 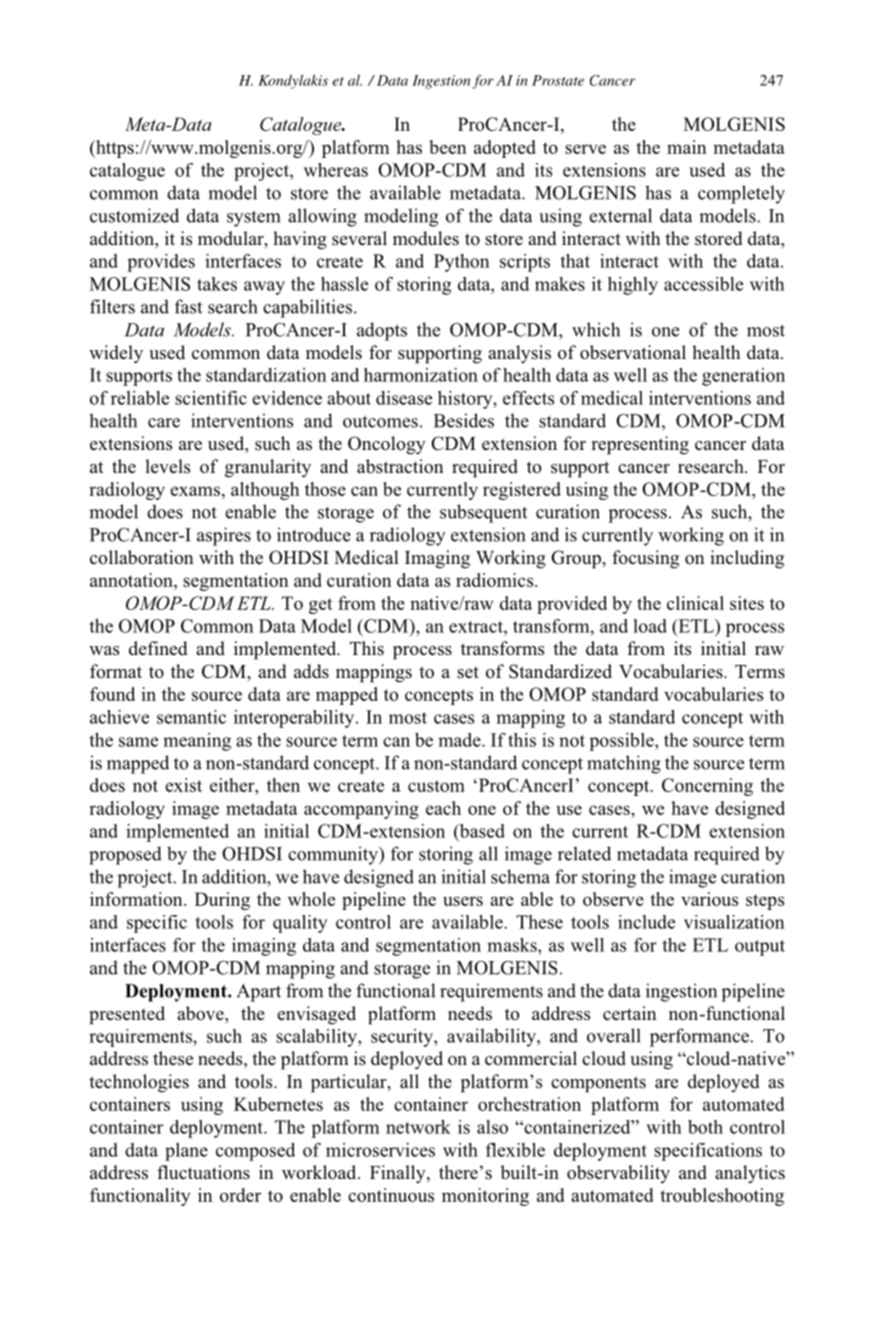 I want to click on been, so click(x=448, y=147).
